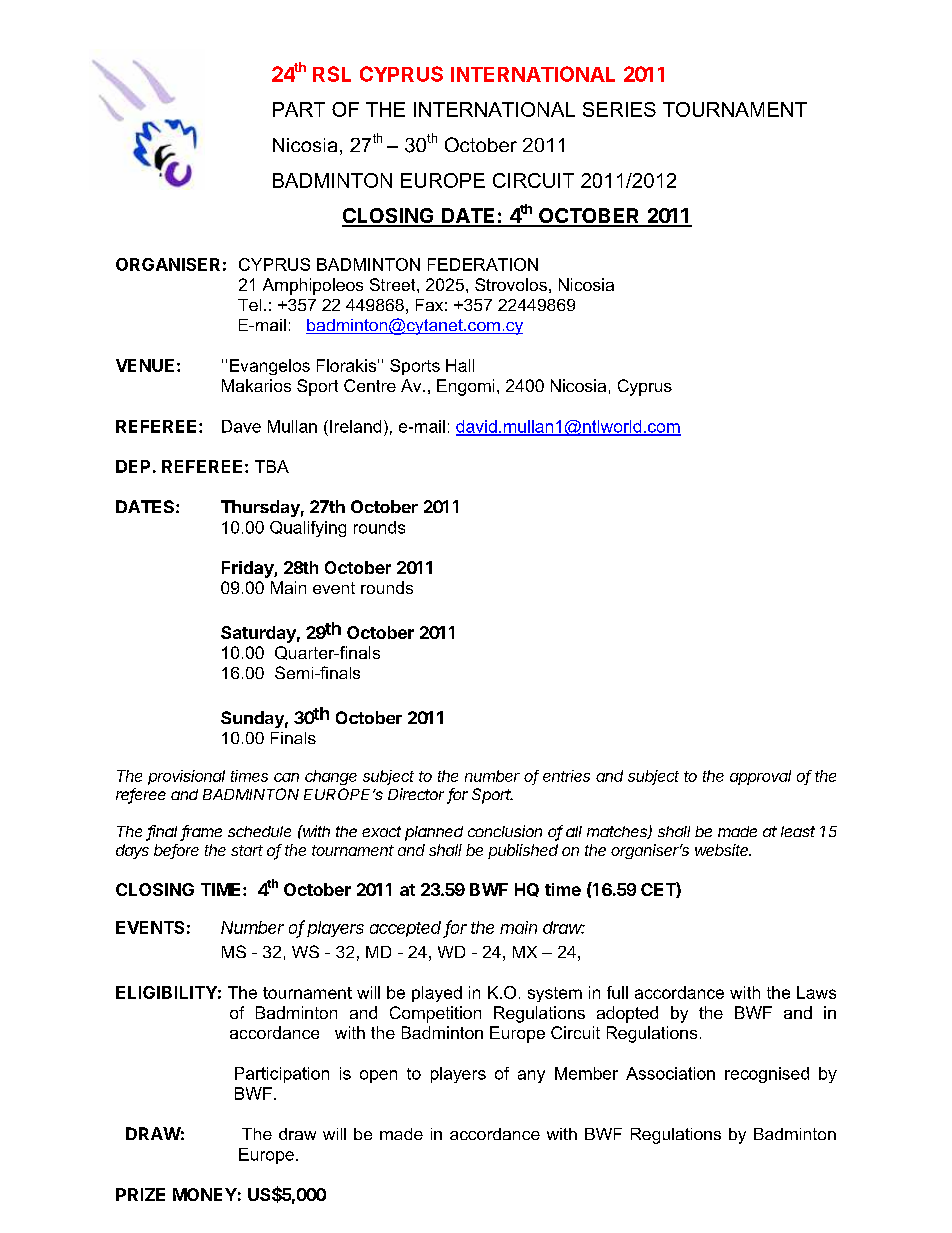 This document has height=1233, width=952. I want to click on Street, so click(394, 284).
